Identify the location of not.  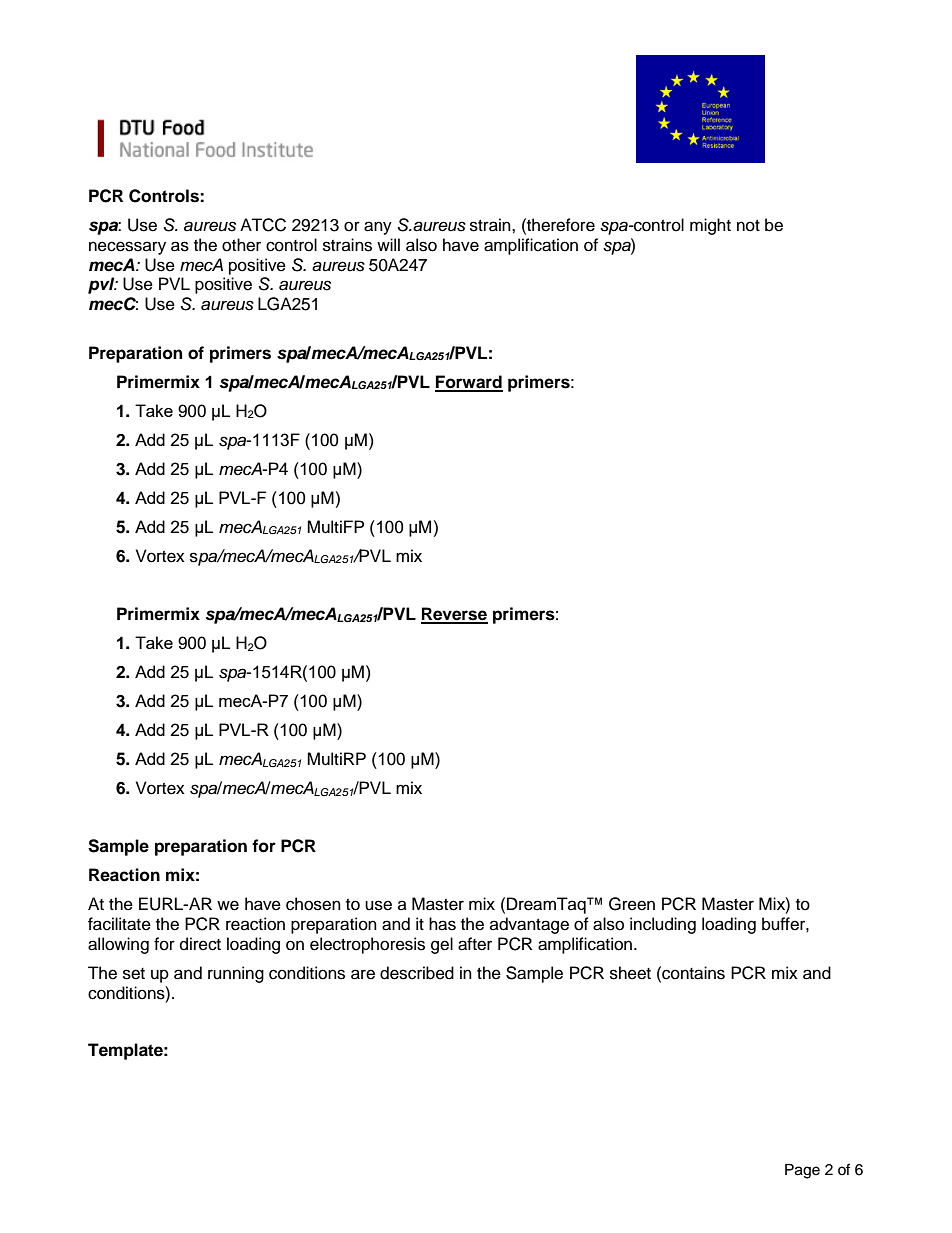
(748, 226).
